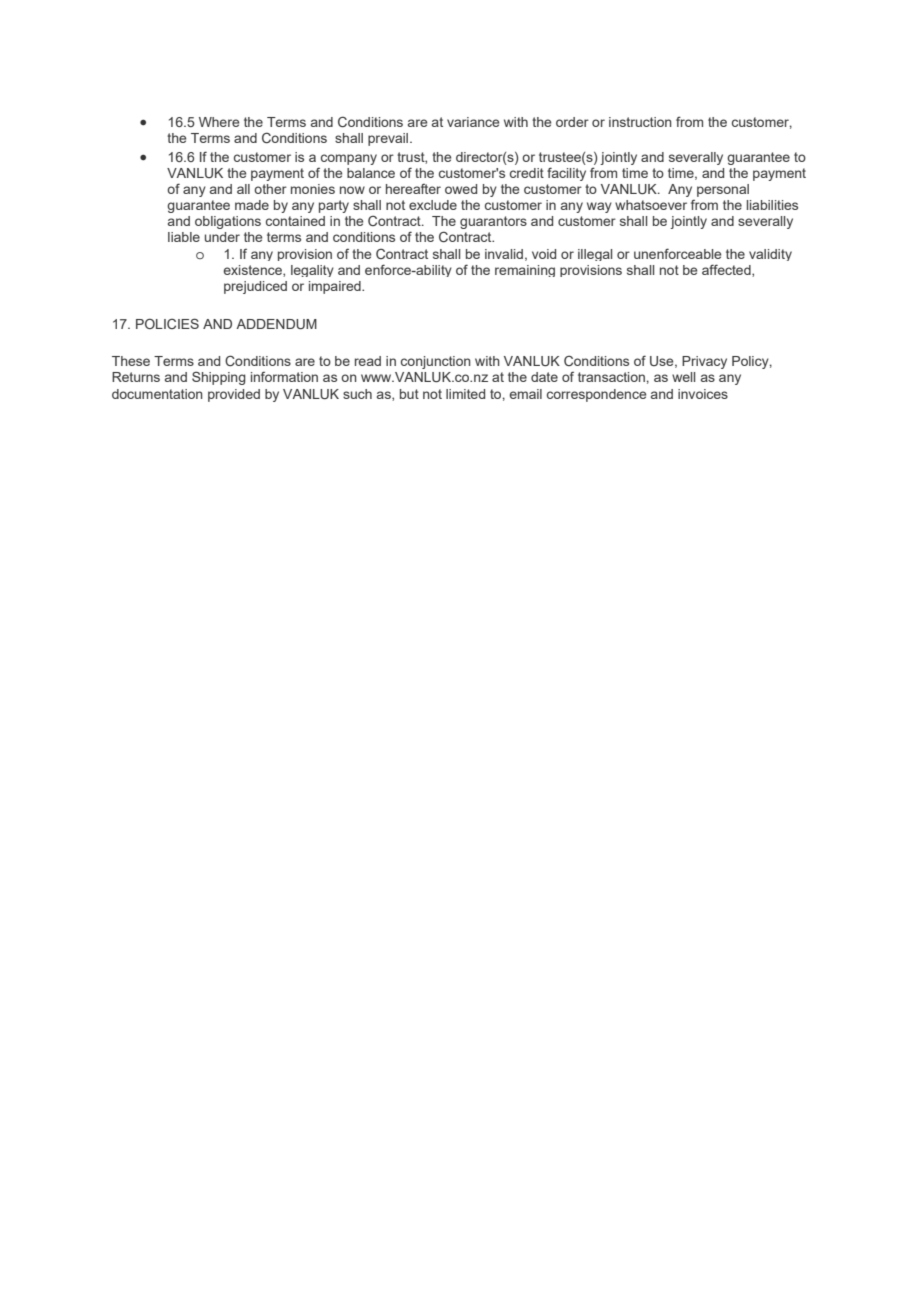  I want to click on limited, so click(465, 394).
